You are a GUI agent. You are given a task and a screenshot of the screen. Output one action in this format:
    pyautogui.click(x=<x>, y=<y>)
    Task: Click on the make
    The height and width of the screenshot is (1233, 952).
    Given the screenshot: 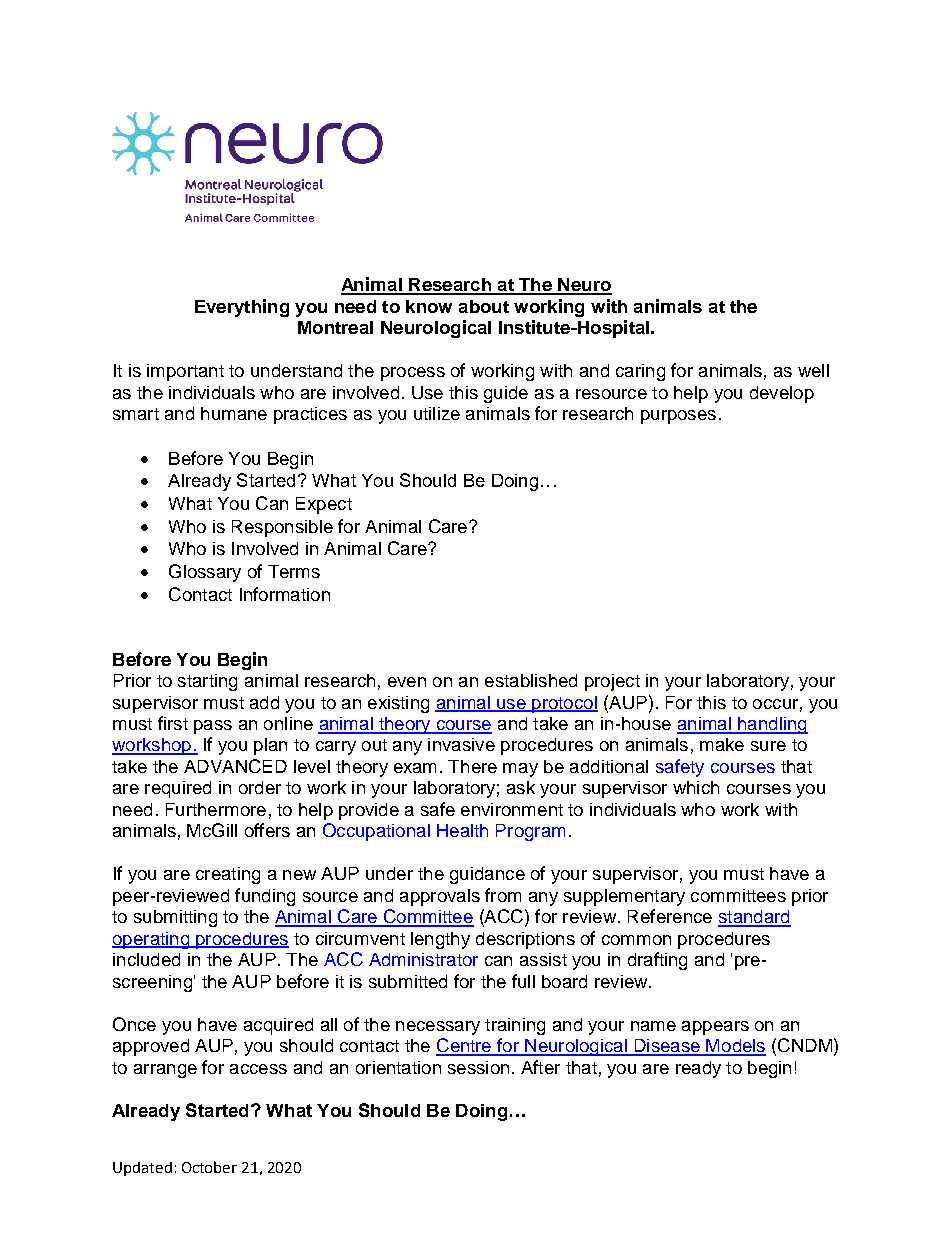 What is the action you would take?
    pyautogui.click(x=722, y=744)
